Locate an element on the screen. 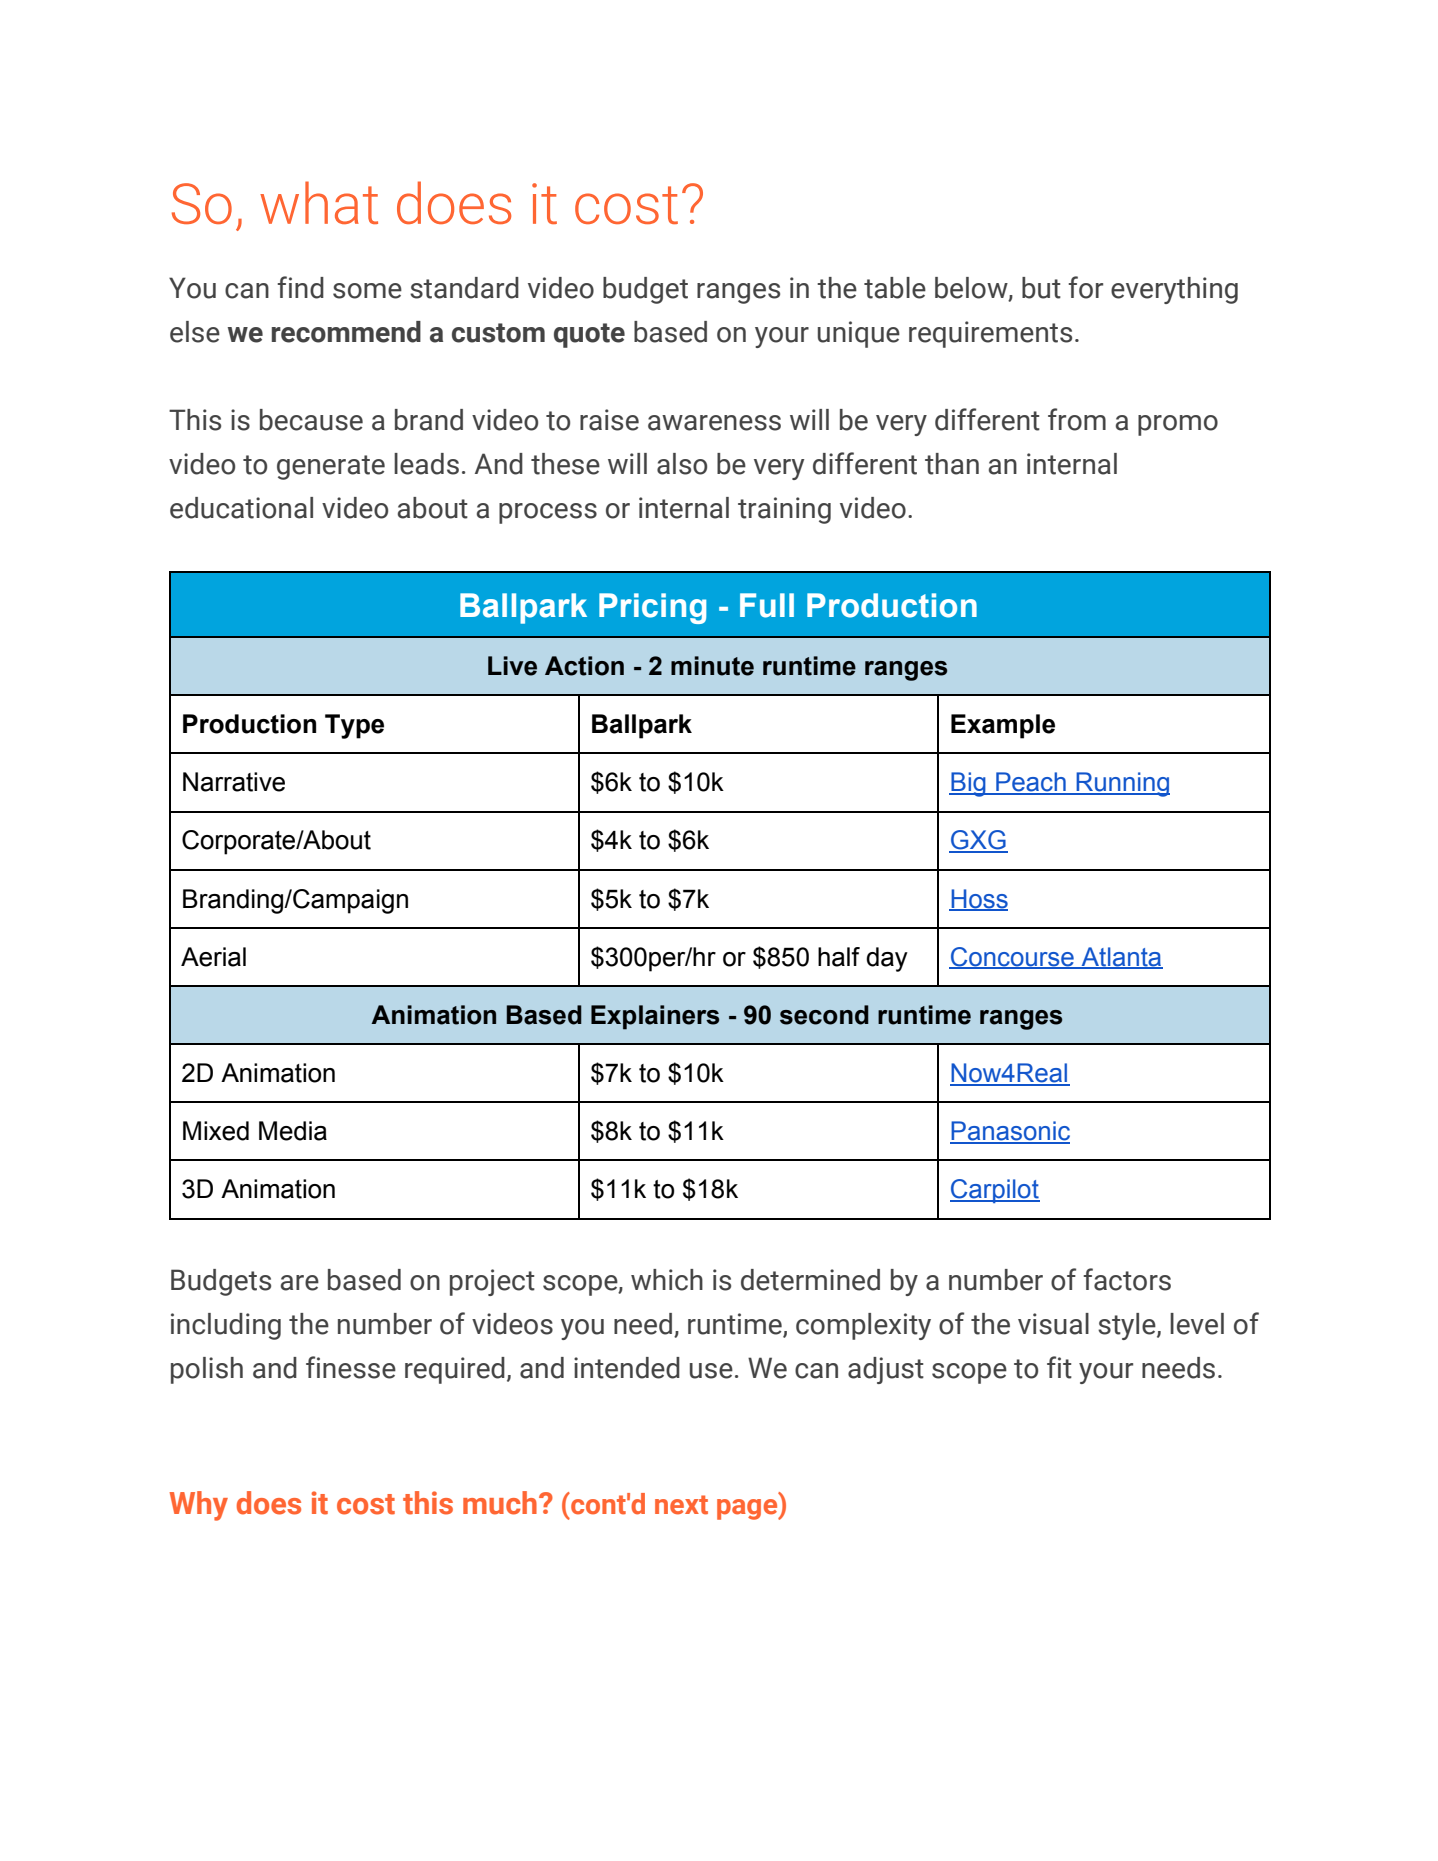 Image resolution: width=1438 pixels, height=1861 pixels. for is located at coordinates (1085, 287).
